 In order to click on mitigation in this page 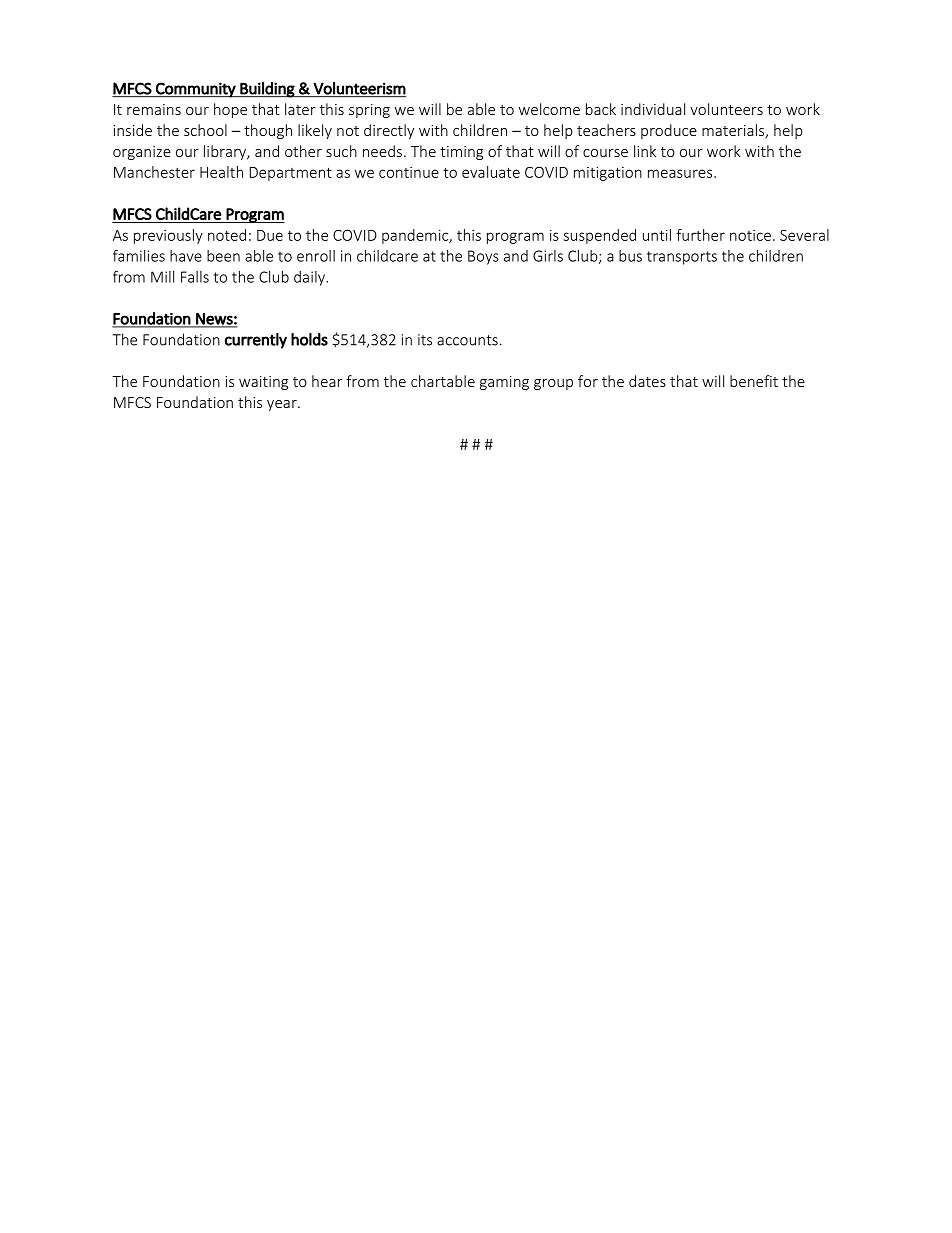, I will do `click(608, 174)`.
